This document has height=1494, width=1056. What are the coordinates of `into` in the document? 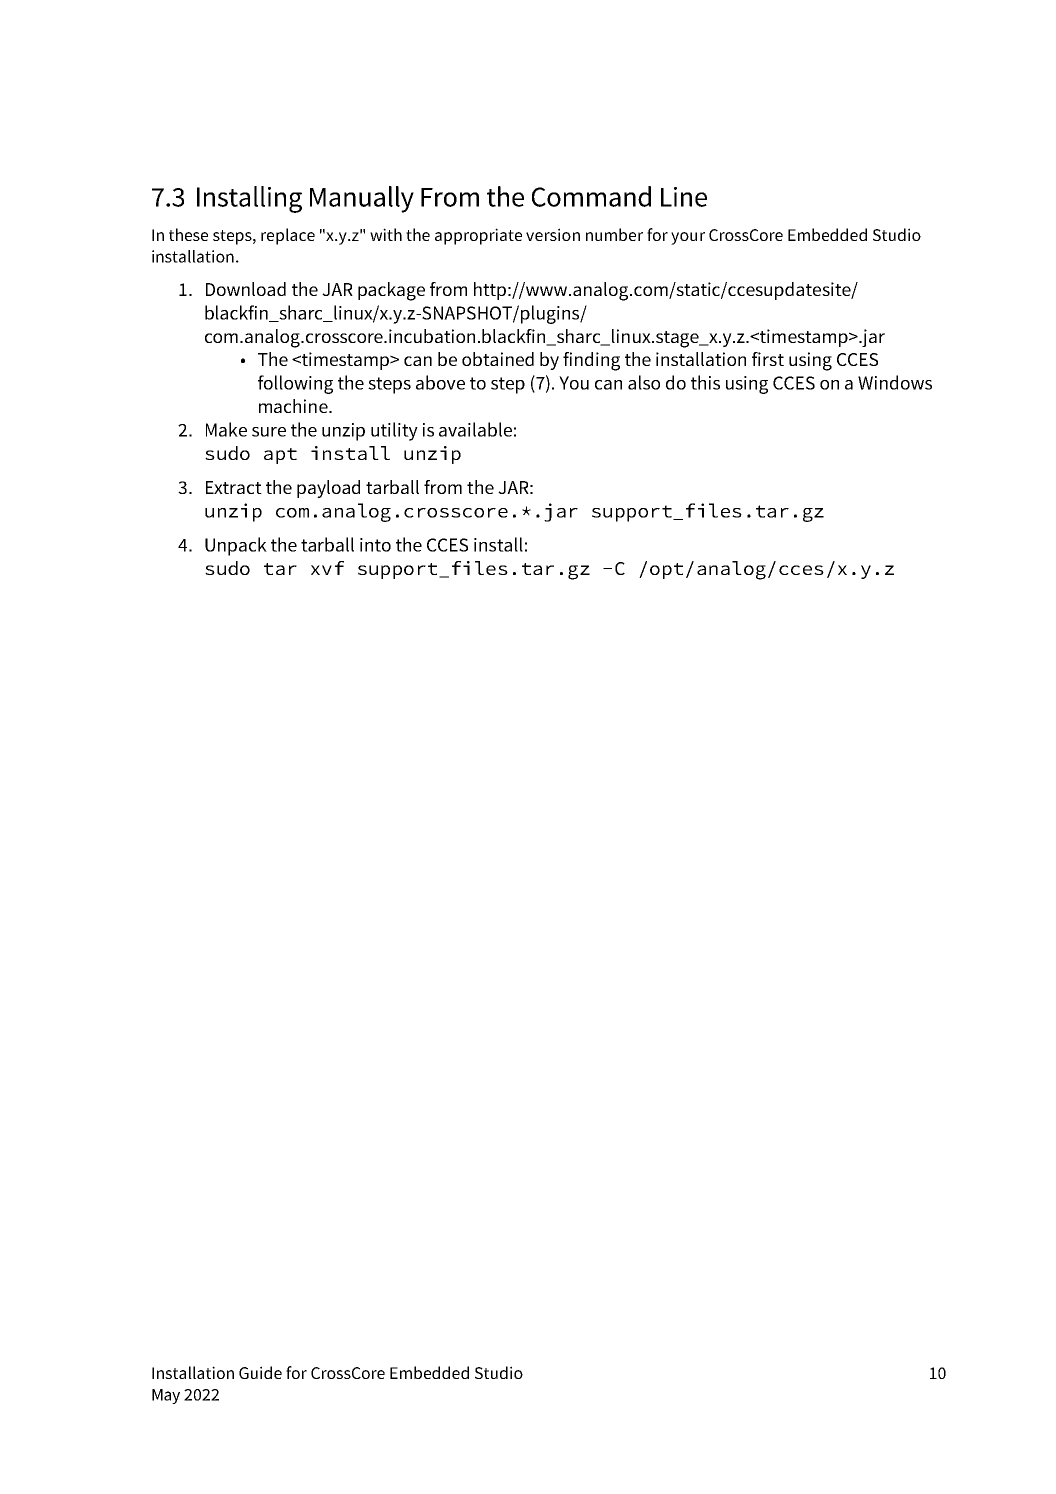 It's located at (375, 545).
